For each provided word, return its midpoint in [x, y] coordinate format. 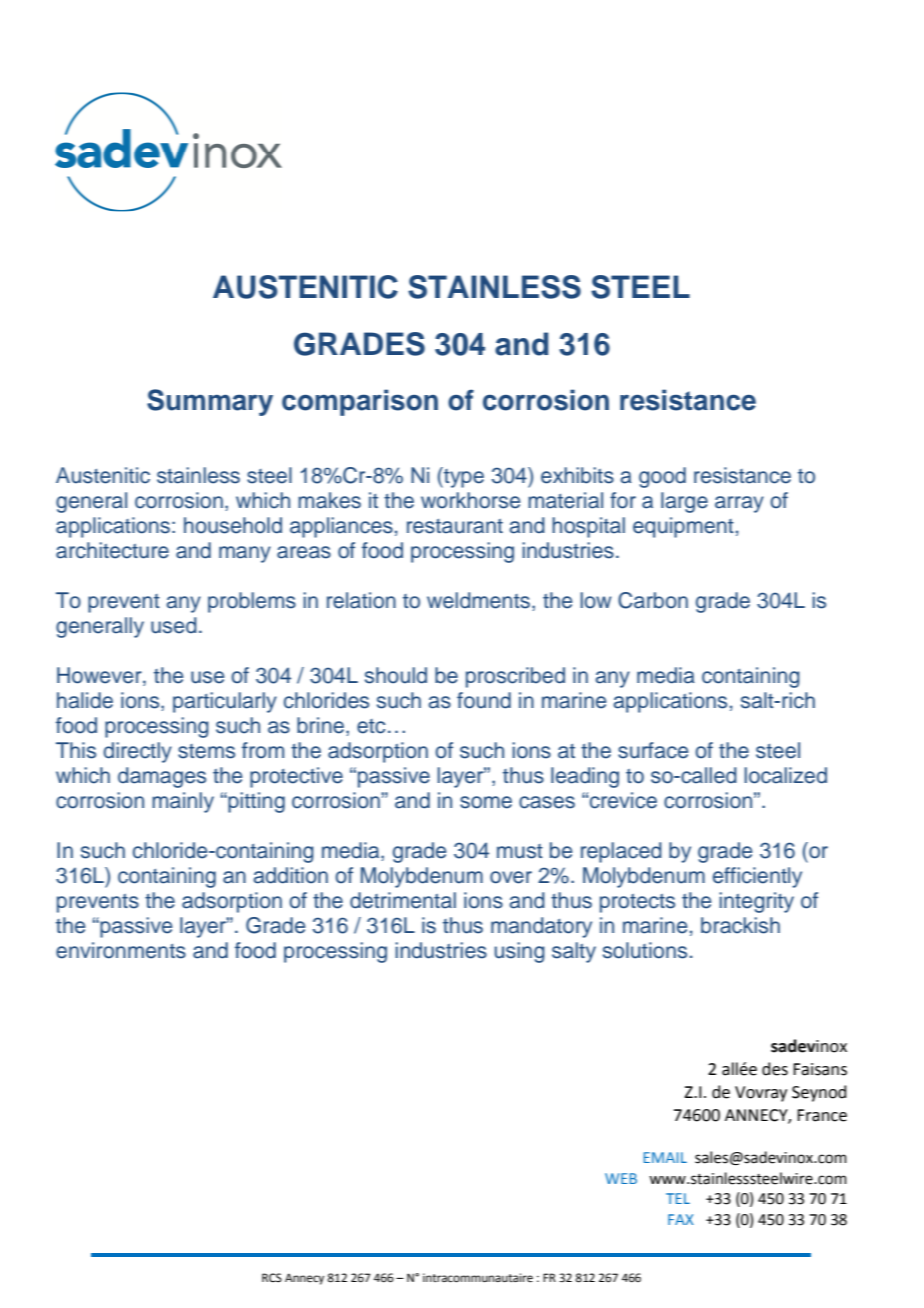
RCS [272, 1278]
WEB [621, 1178]
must [520, 851]
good [662, 477]
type [463, 477]
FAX [681, 1219]
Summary [210, 402]
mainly [183, 802]
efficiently [757, 877]
